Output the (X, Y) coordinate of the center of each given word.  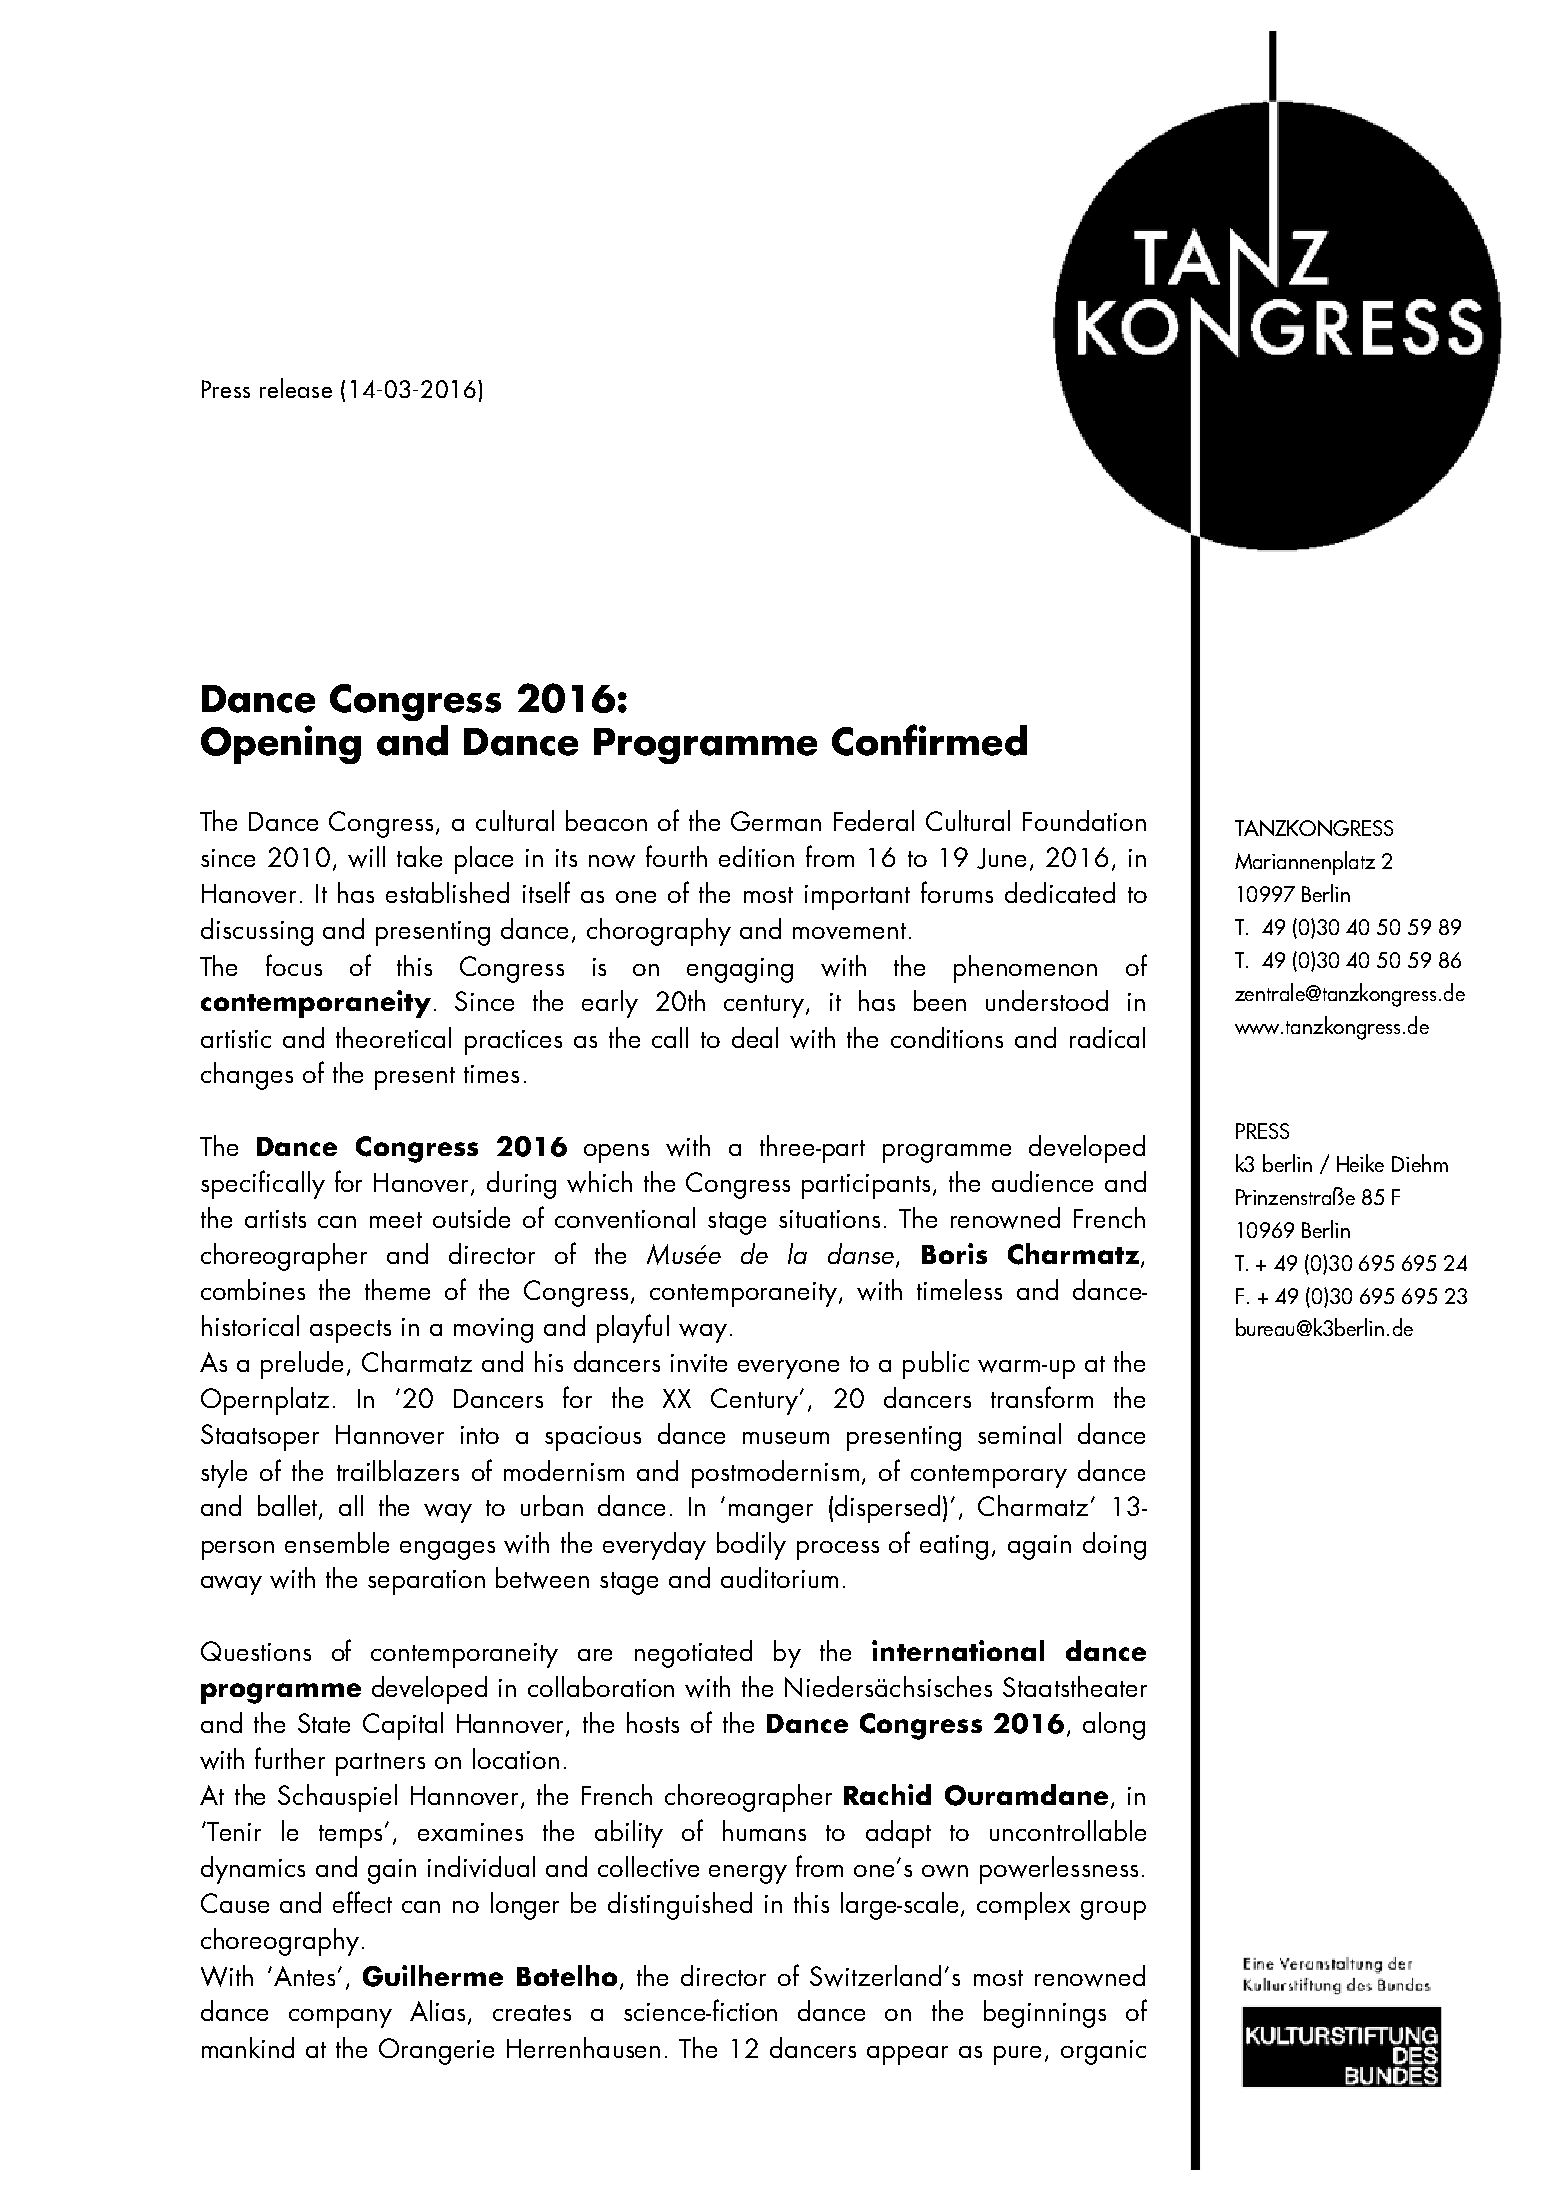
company (340, 2018)
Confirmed (929, 740)
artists (275, 1219)
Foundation (1084, 820)
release (296, 388)
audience (1042, 1181)
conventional (625, 1217)
